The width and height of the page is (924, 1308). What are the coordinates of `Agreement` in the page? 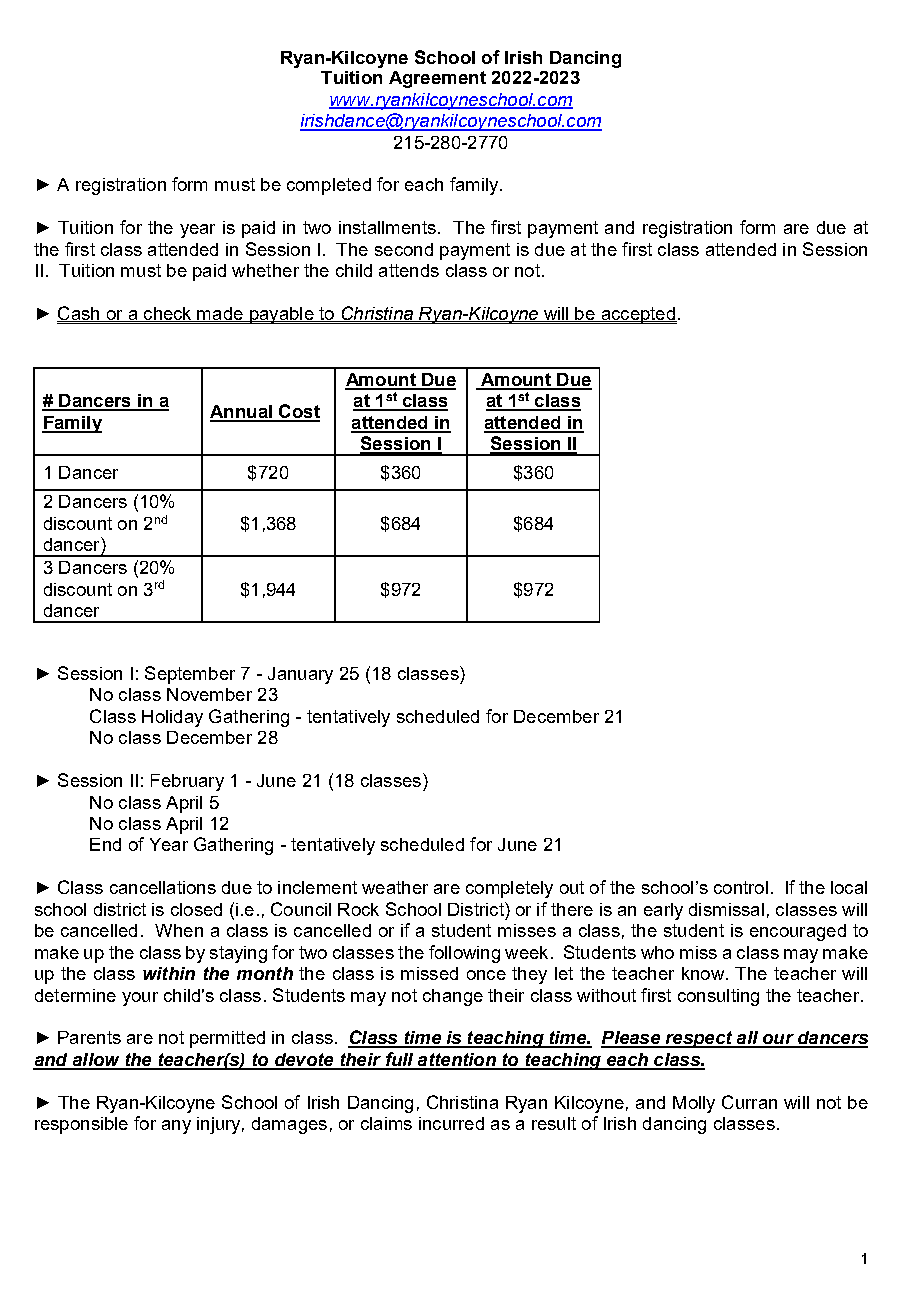 It's located at (437, 79).
